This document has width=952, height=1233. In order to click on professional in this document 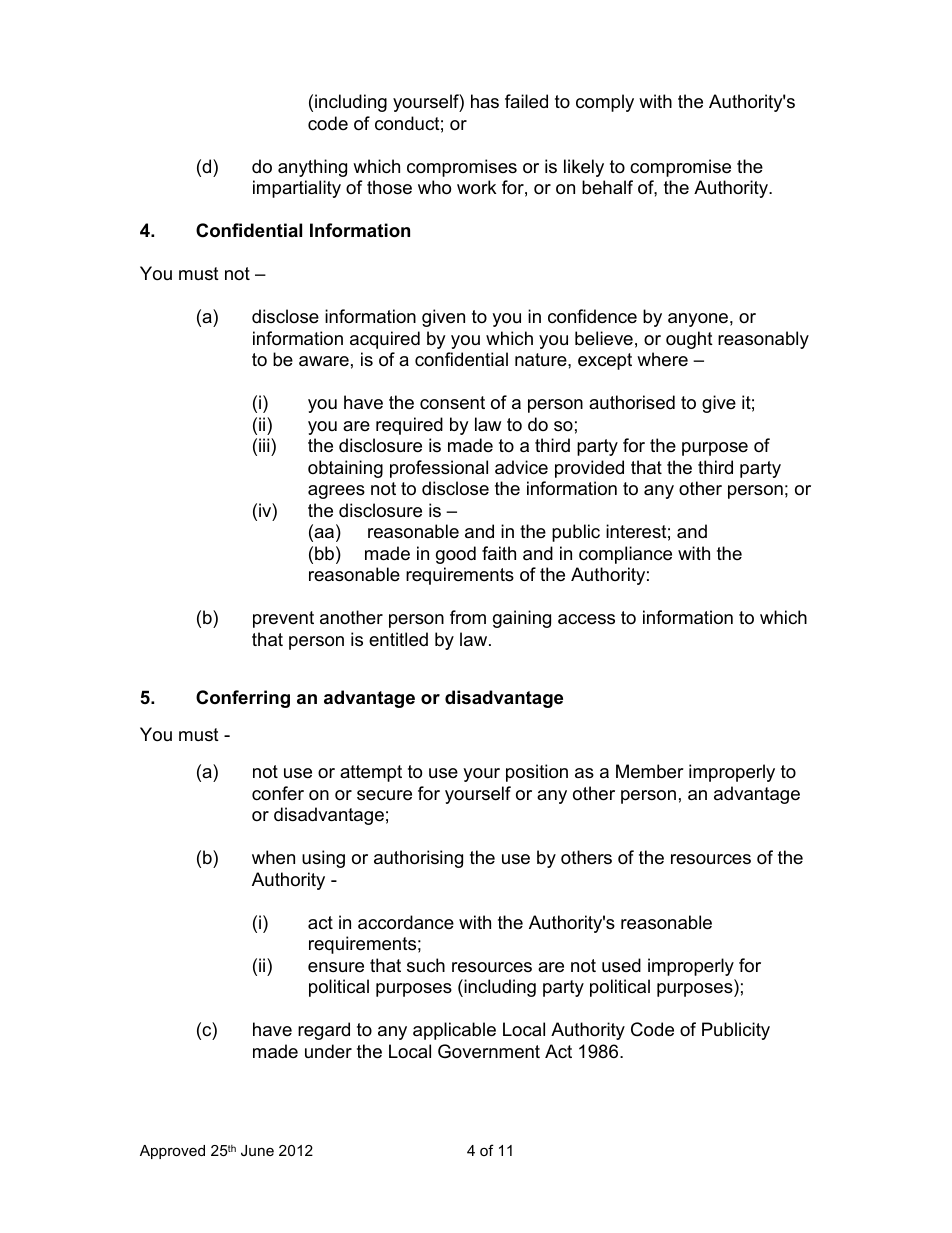, I will do `click(439, 469)`.
